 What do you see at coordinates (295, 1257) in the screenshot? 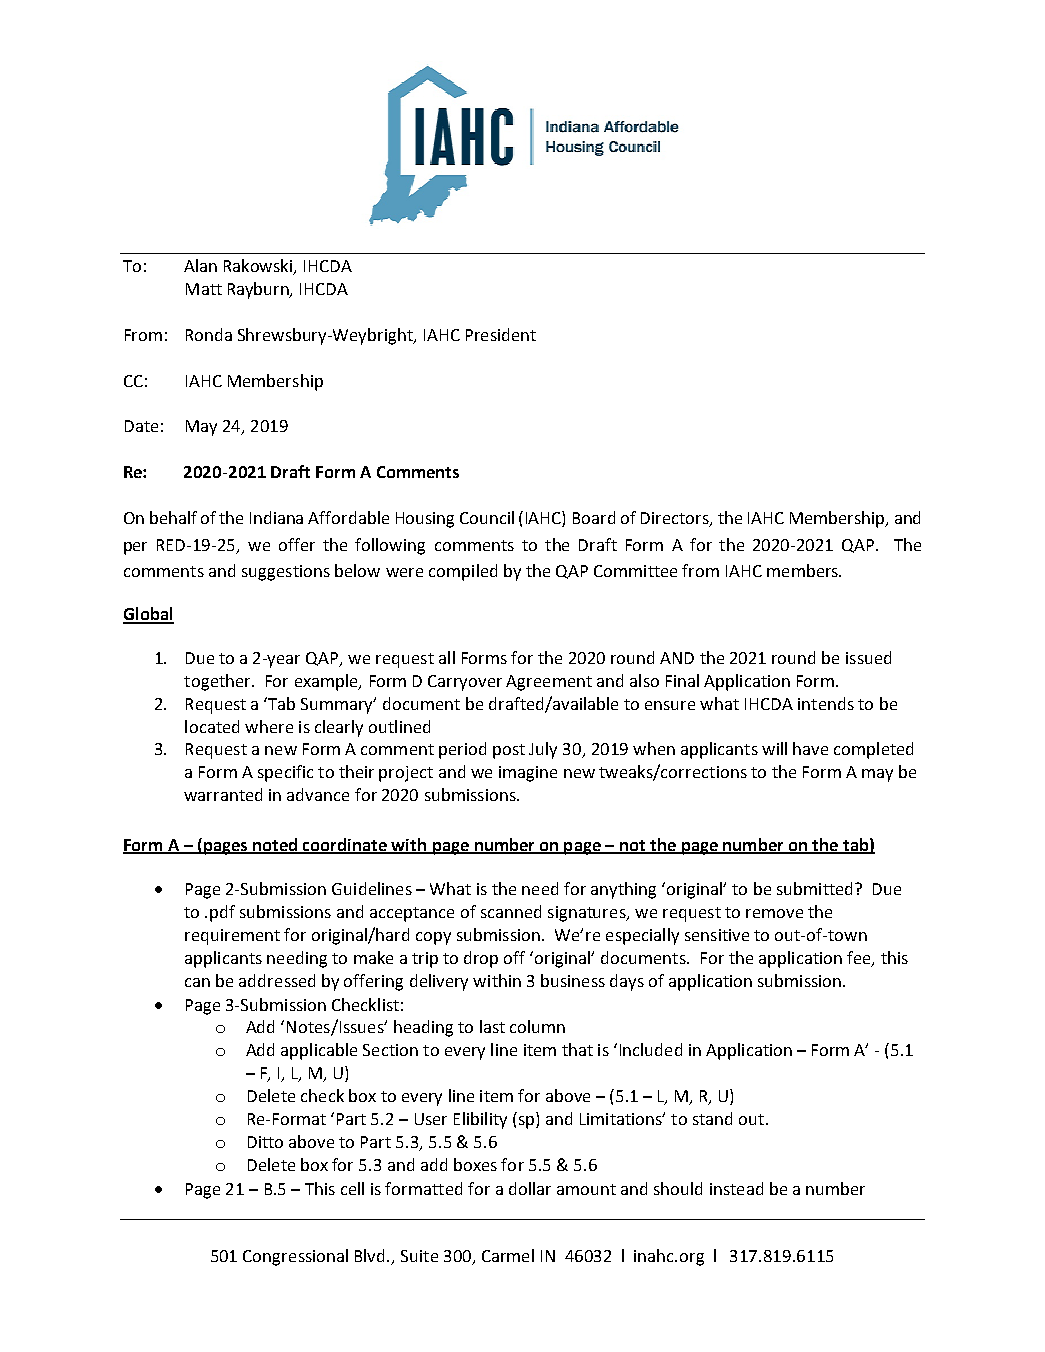
I see `Congressional` at bounding box center [295, 1257].
